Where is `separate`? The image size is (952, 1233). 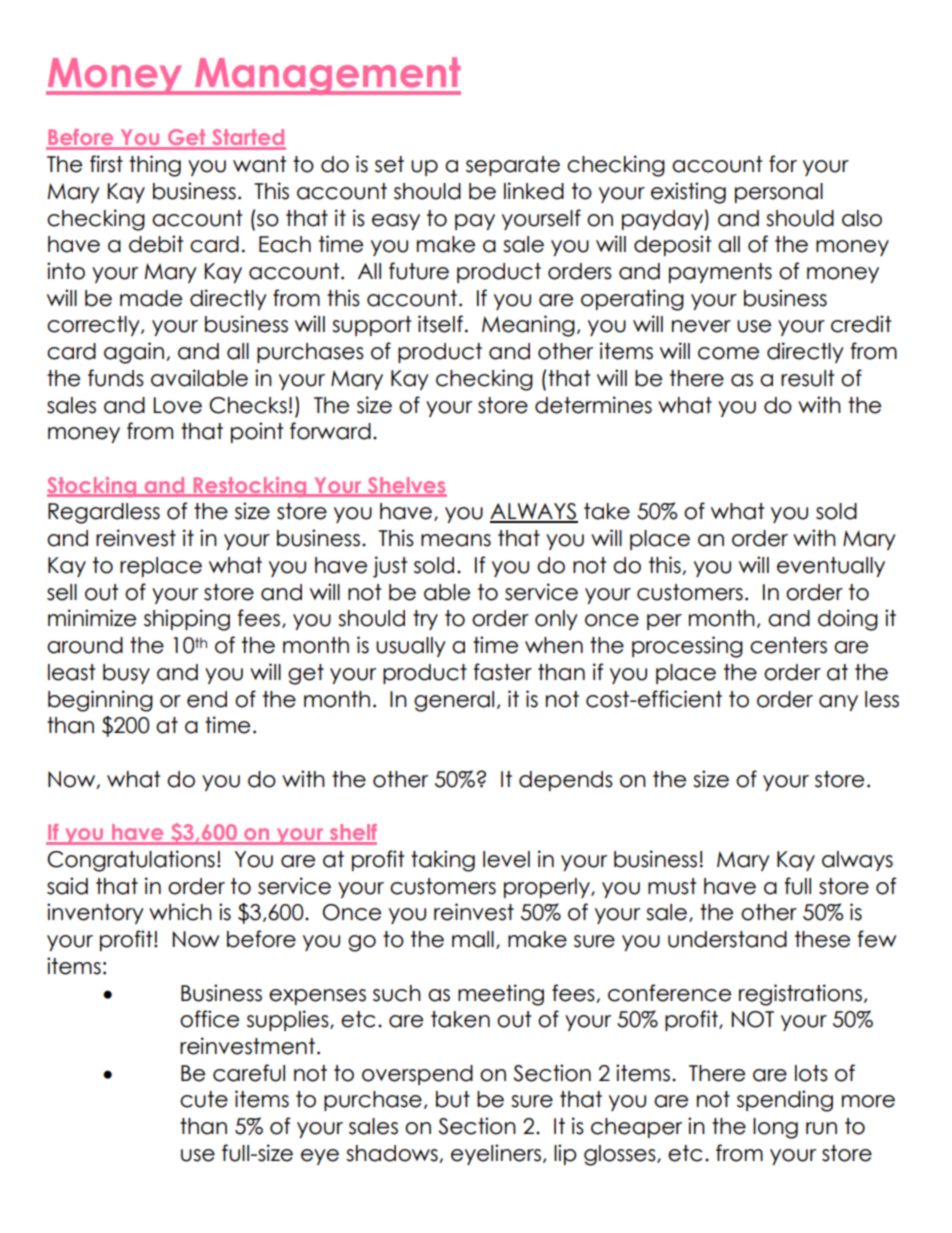 separate is located at coordinates (513, 166).
